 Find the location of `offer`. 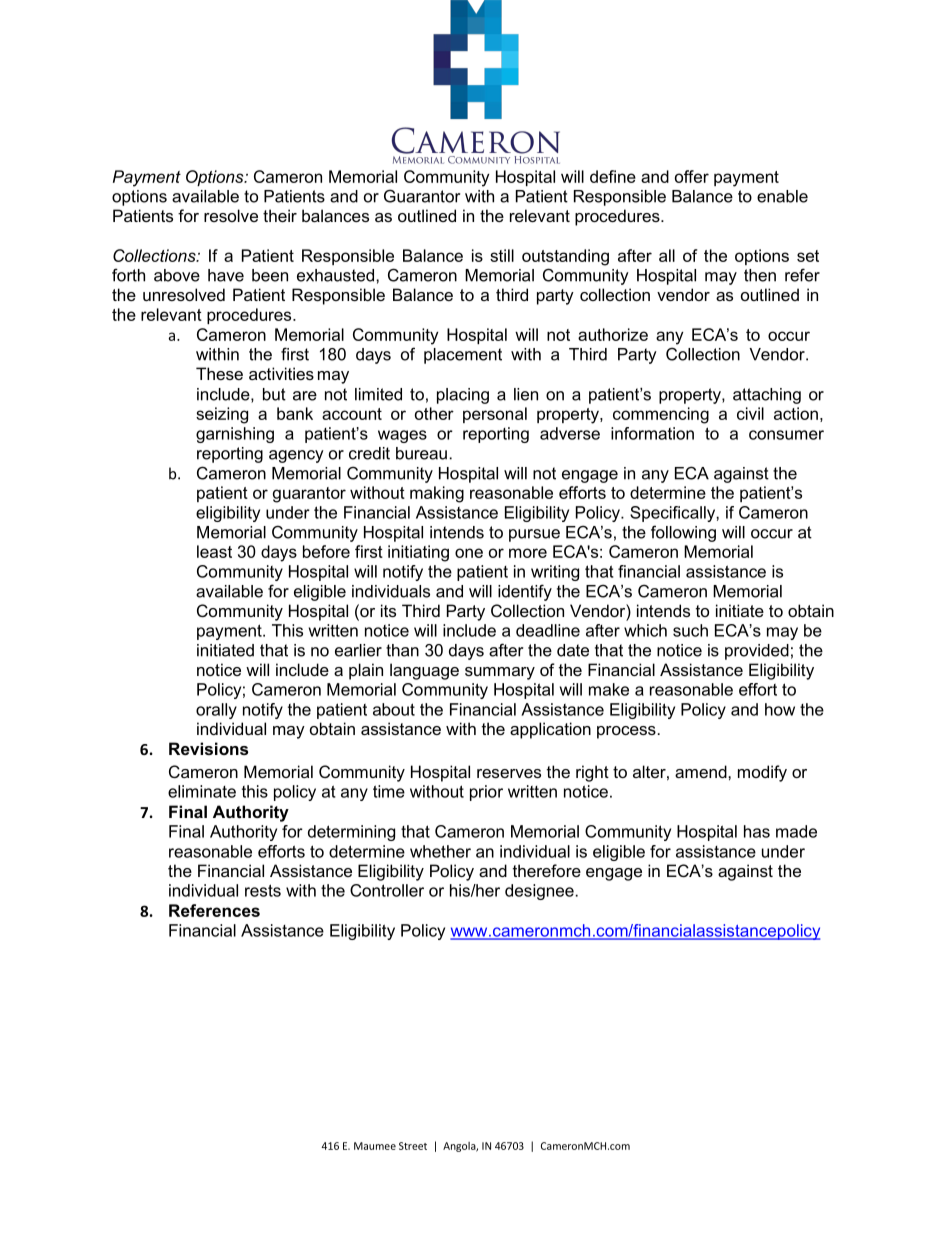

offer is located at coordinates (692, 176).
